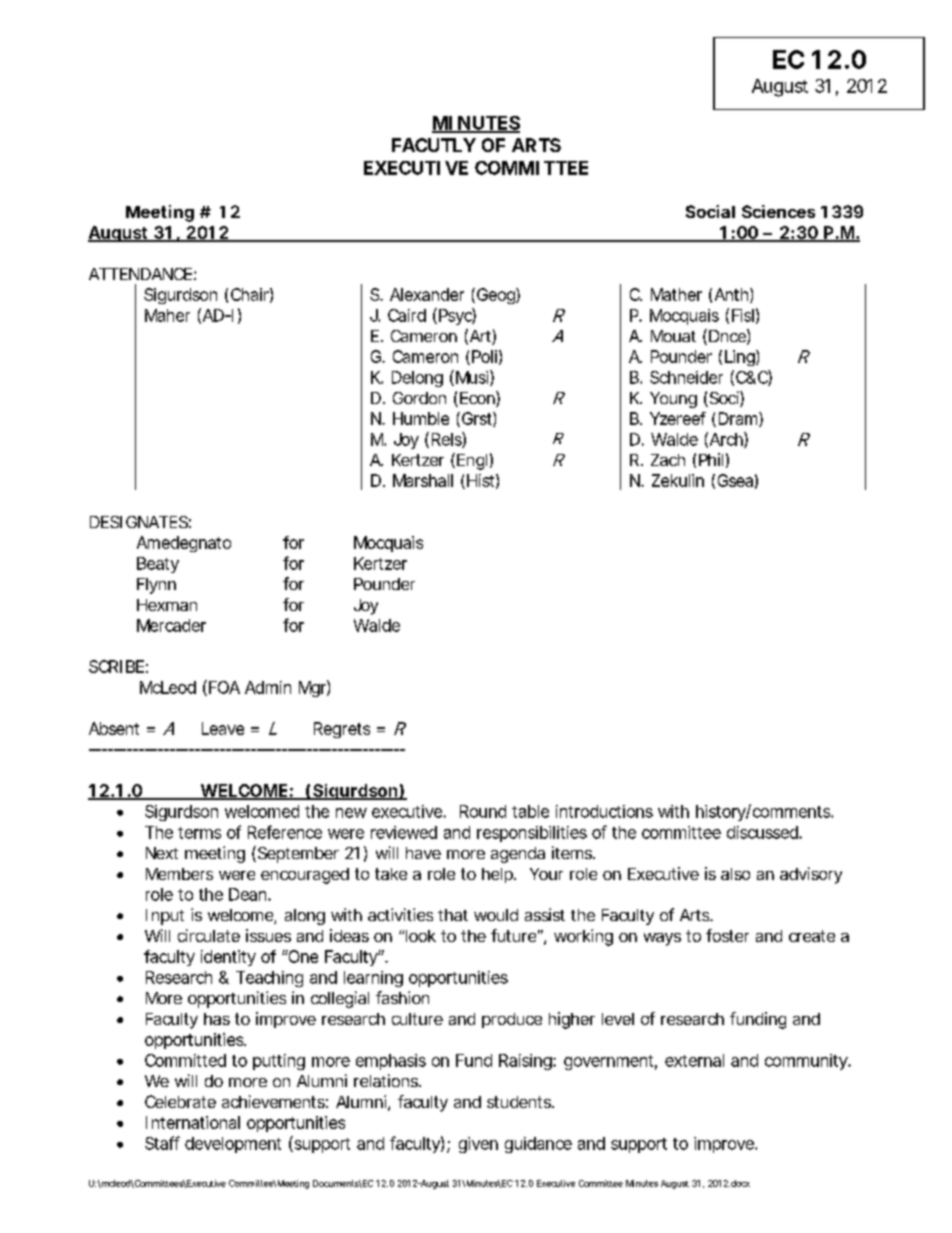  What do you see at coordinates (156, 586) in the page?
I see `Flynn` at bounding box center [156, 586].
